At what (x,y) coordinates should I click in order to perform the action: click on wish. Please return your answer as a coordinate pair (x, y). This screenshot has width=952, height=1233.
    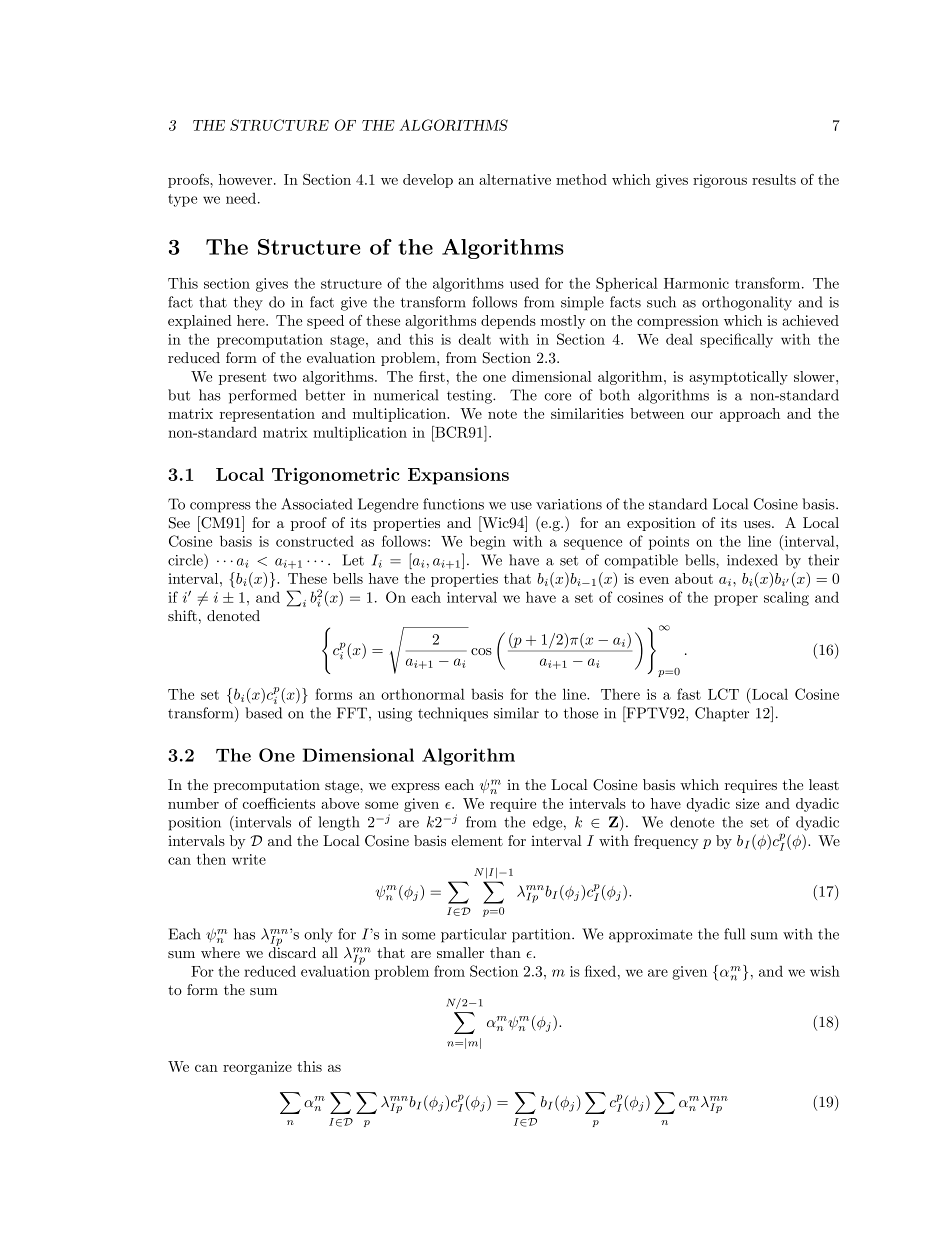
    Looking at the image, I should click on (825, 971).
